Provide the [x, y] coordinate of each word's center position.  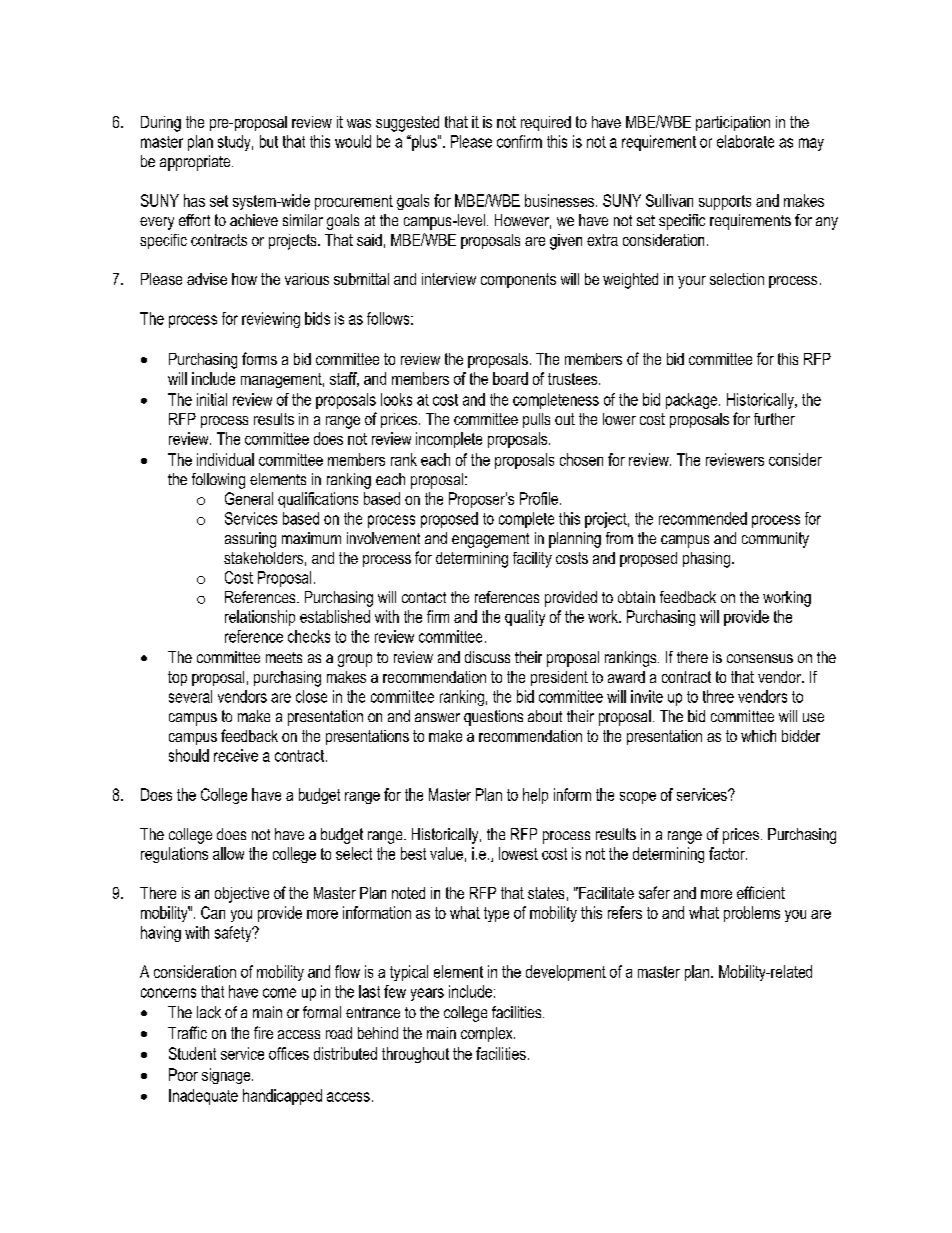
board [510, 378]
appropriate [196, 163]
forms [259, 358]
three [718, 696]
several [190, 696]
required [546, 123]
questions [493, 718]
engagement [490, 540]
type [496, 914]
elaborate [745, 141]
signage [227, 1076]
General [249, 498]
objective [242, 895]
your [692, 282]
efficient [761, 892]
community [775, 540]
